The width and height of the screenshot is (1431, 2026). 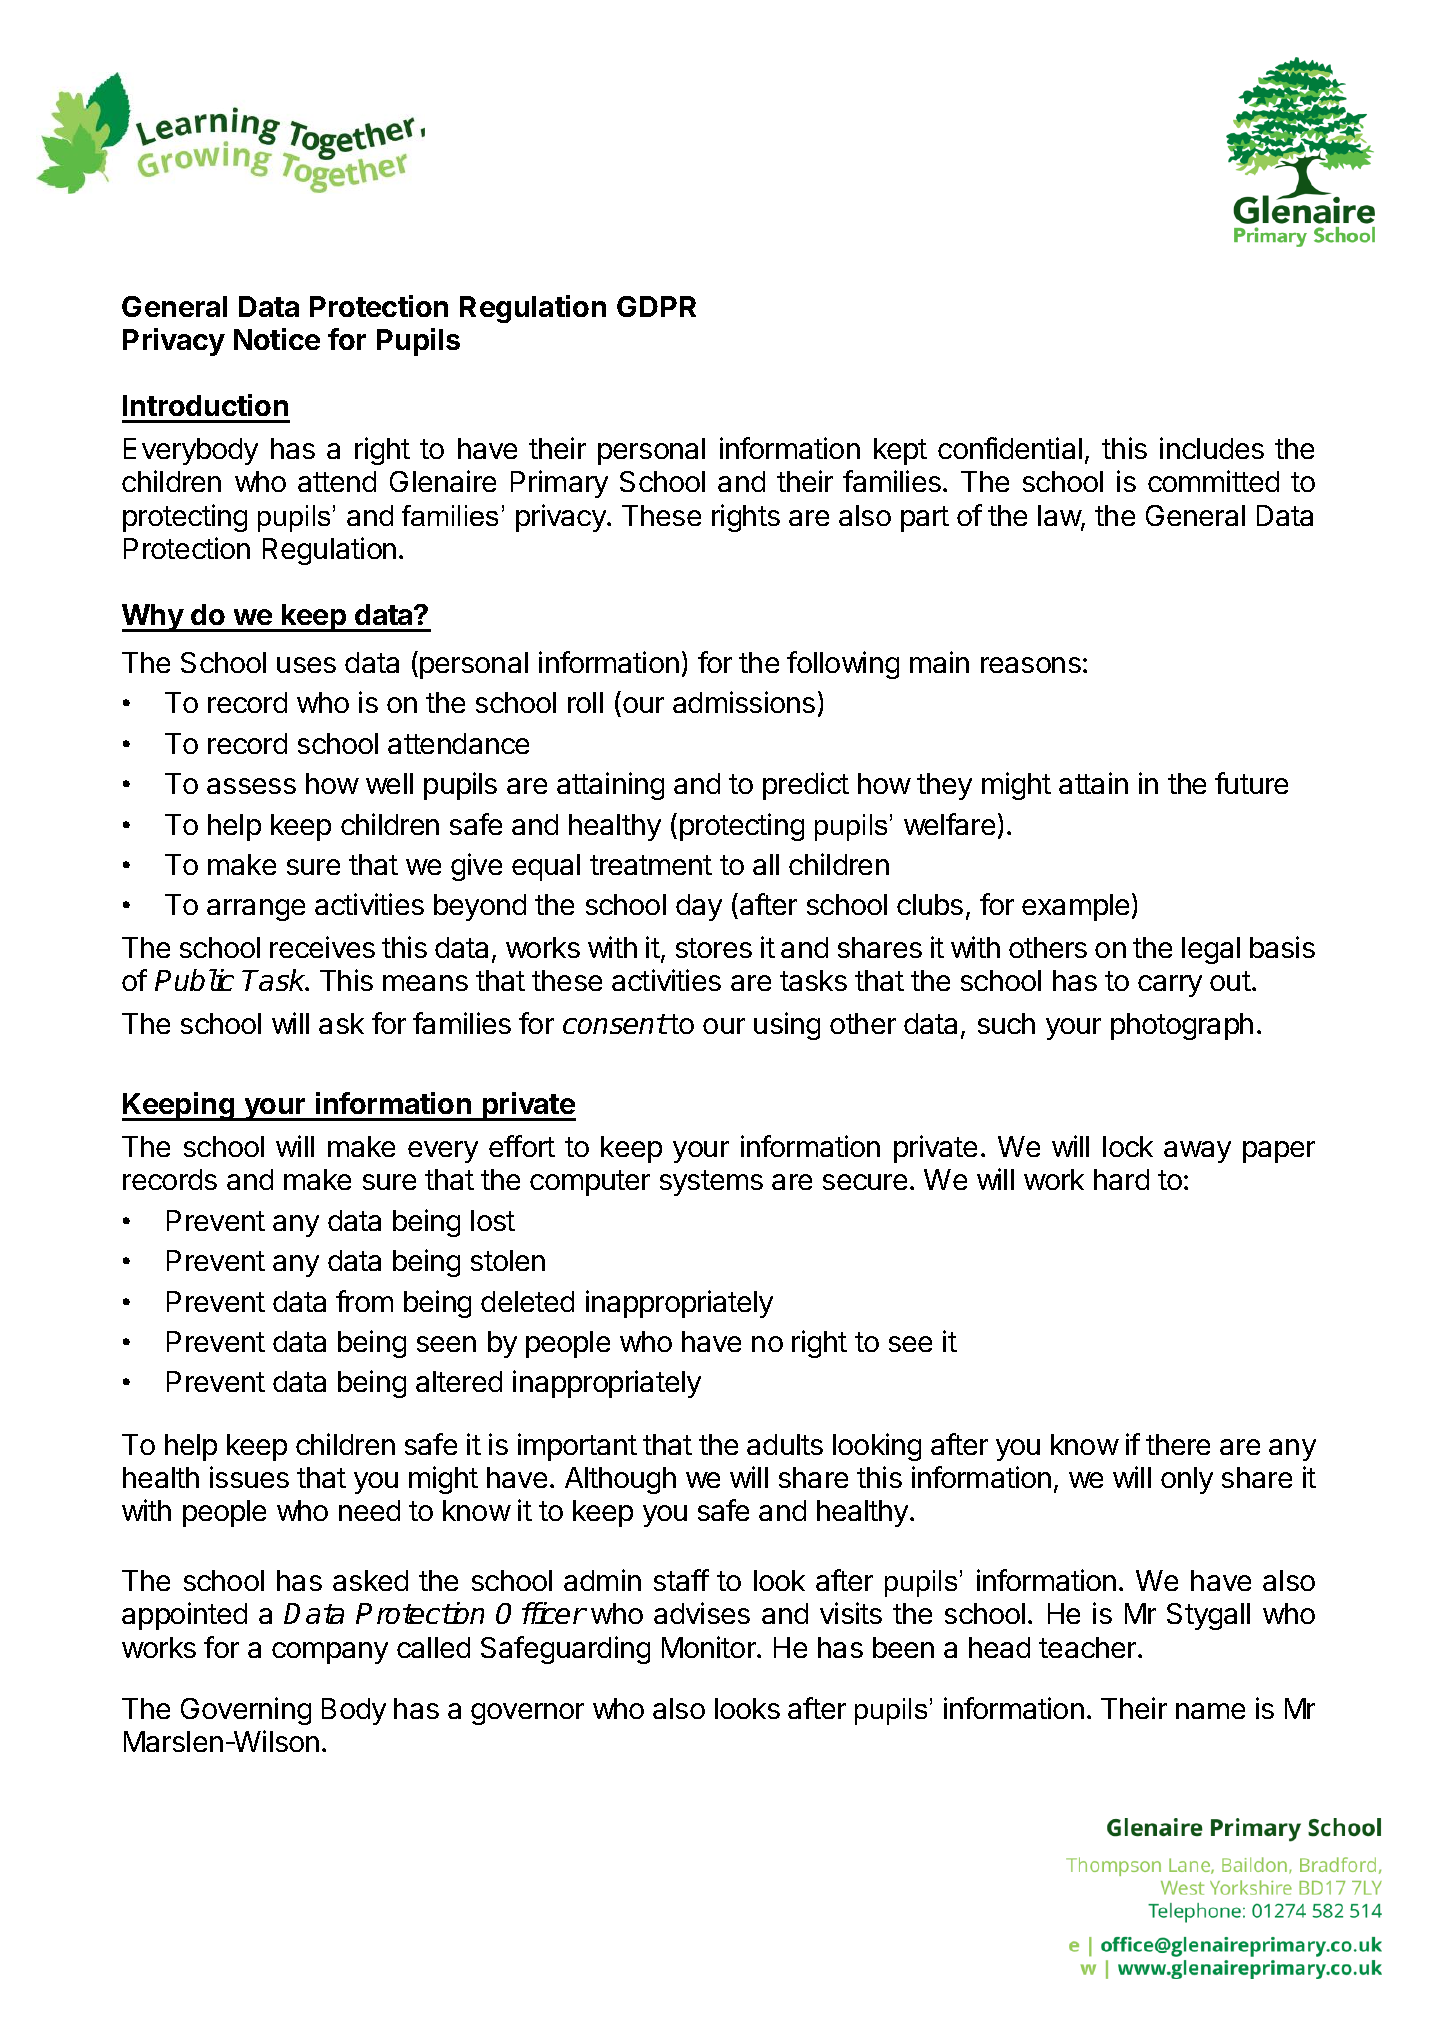 What do you see at coordinates (306, 665) in the screenshot?
I see `uses` at bounding box center [306, 665].
